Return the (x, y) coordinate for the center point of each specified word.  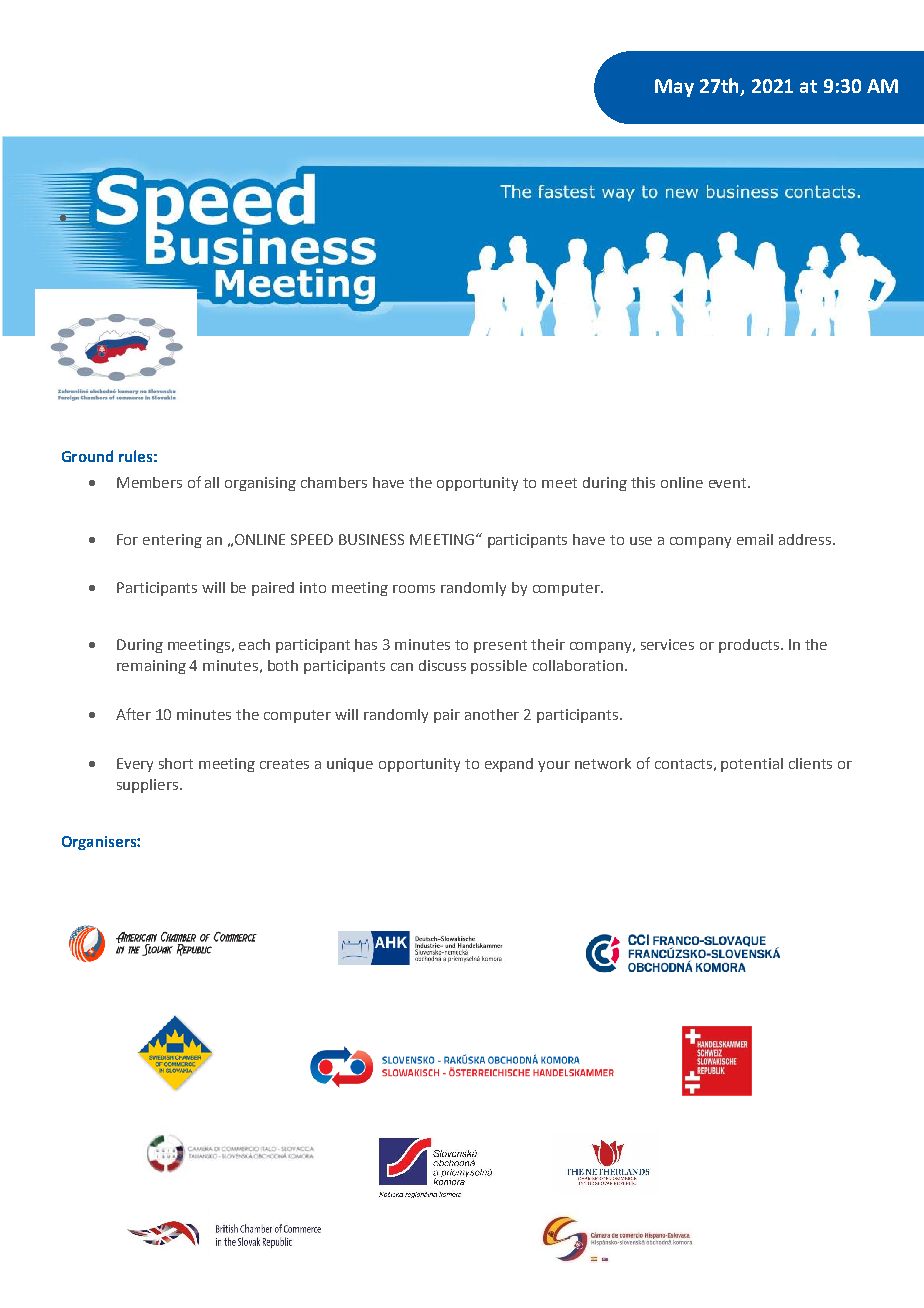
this (643, 482)
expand (509, 765)
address (806, 539)
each (254, 644)
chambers (334, 482)
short (176, 763)
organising (260, 484)
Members (149, 482)
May (674, 88)
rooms (414, 589)
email (755, 539)
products (749, 646)
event (729, 483)
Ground (87, 456)
